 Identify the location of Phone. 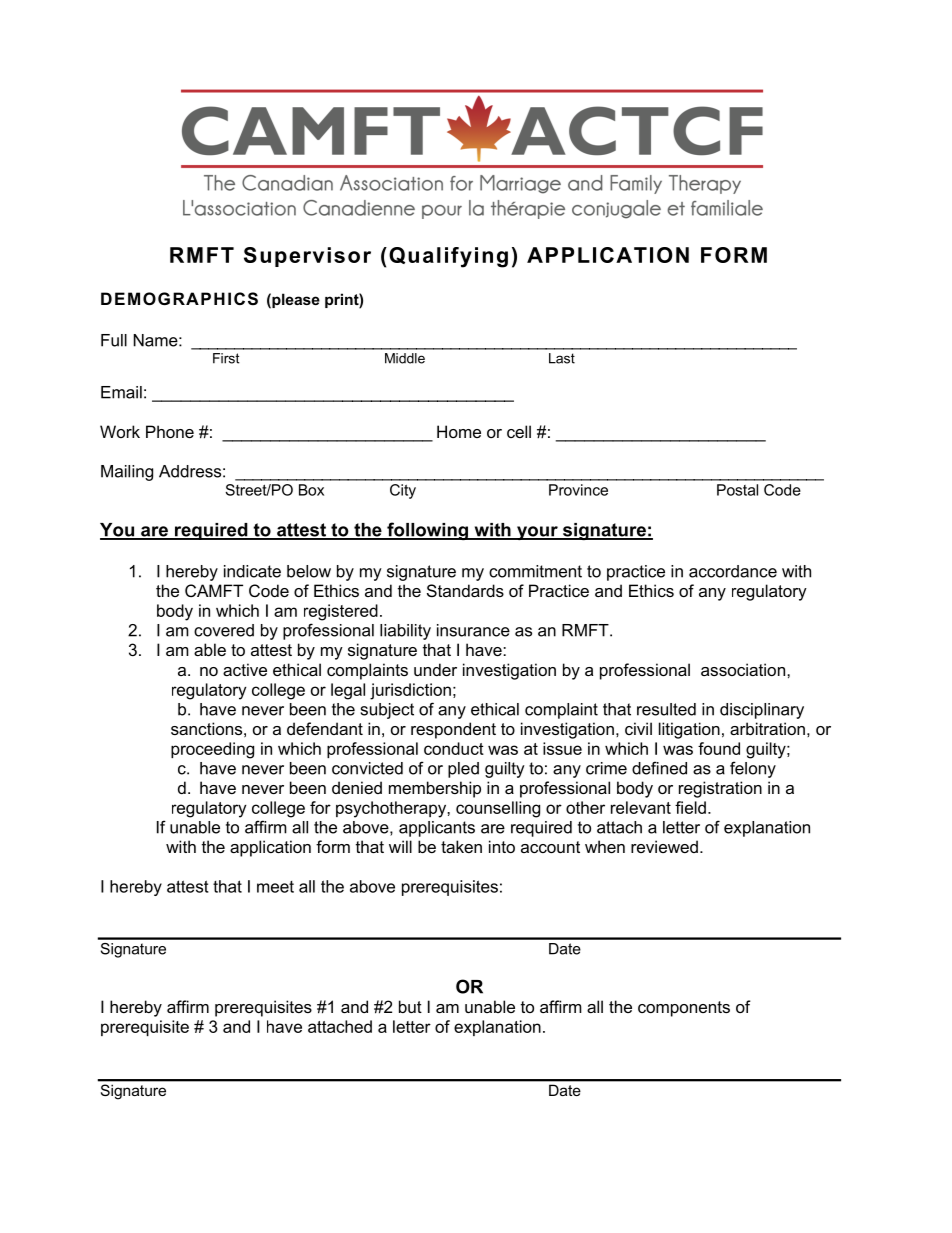
(170, 431).
